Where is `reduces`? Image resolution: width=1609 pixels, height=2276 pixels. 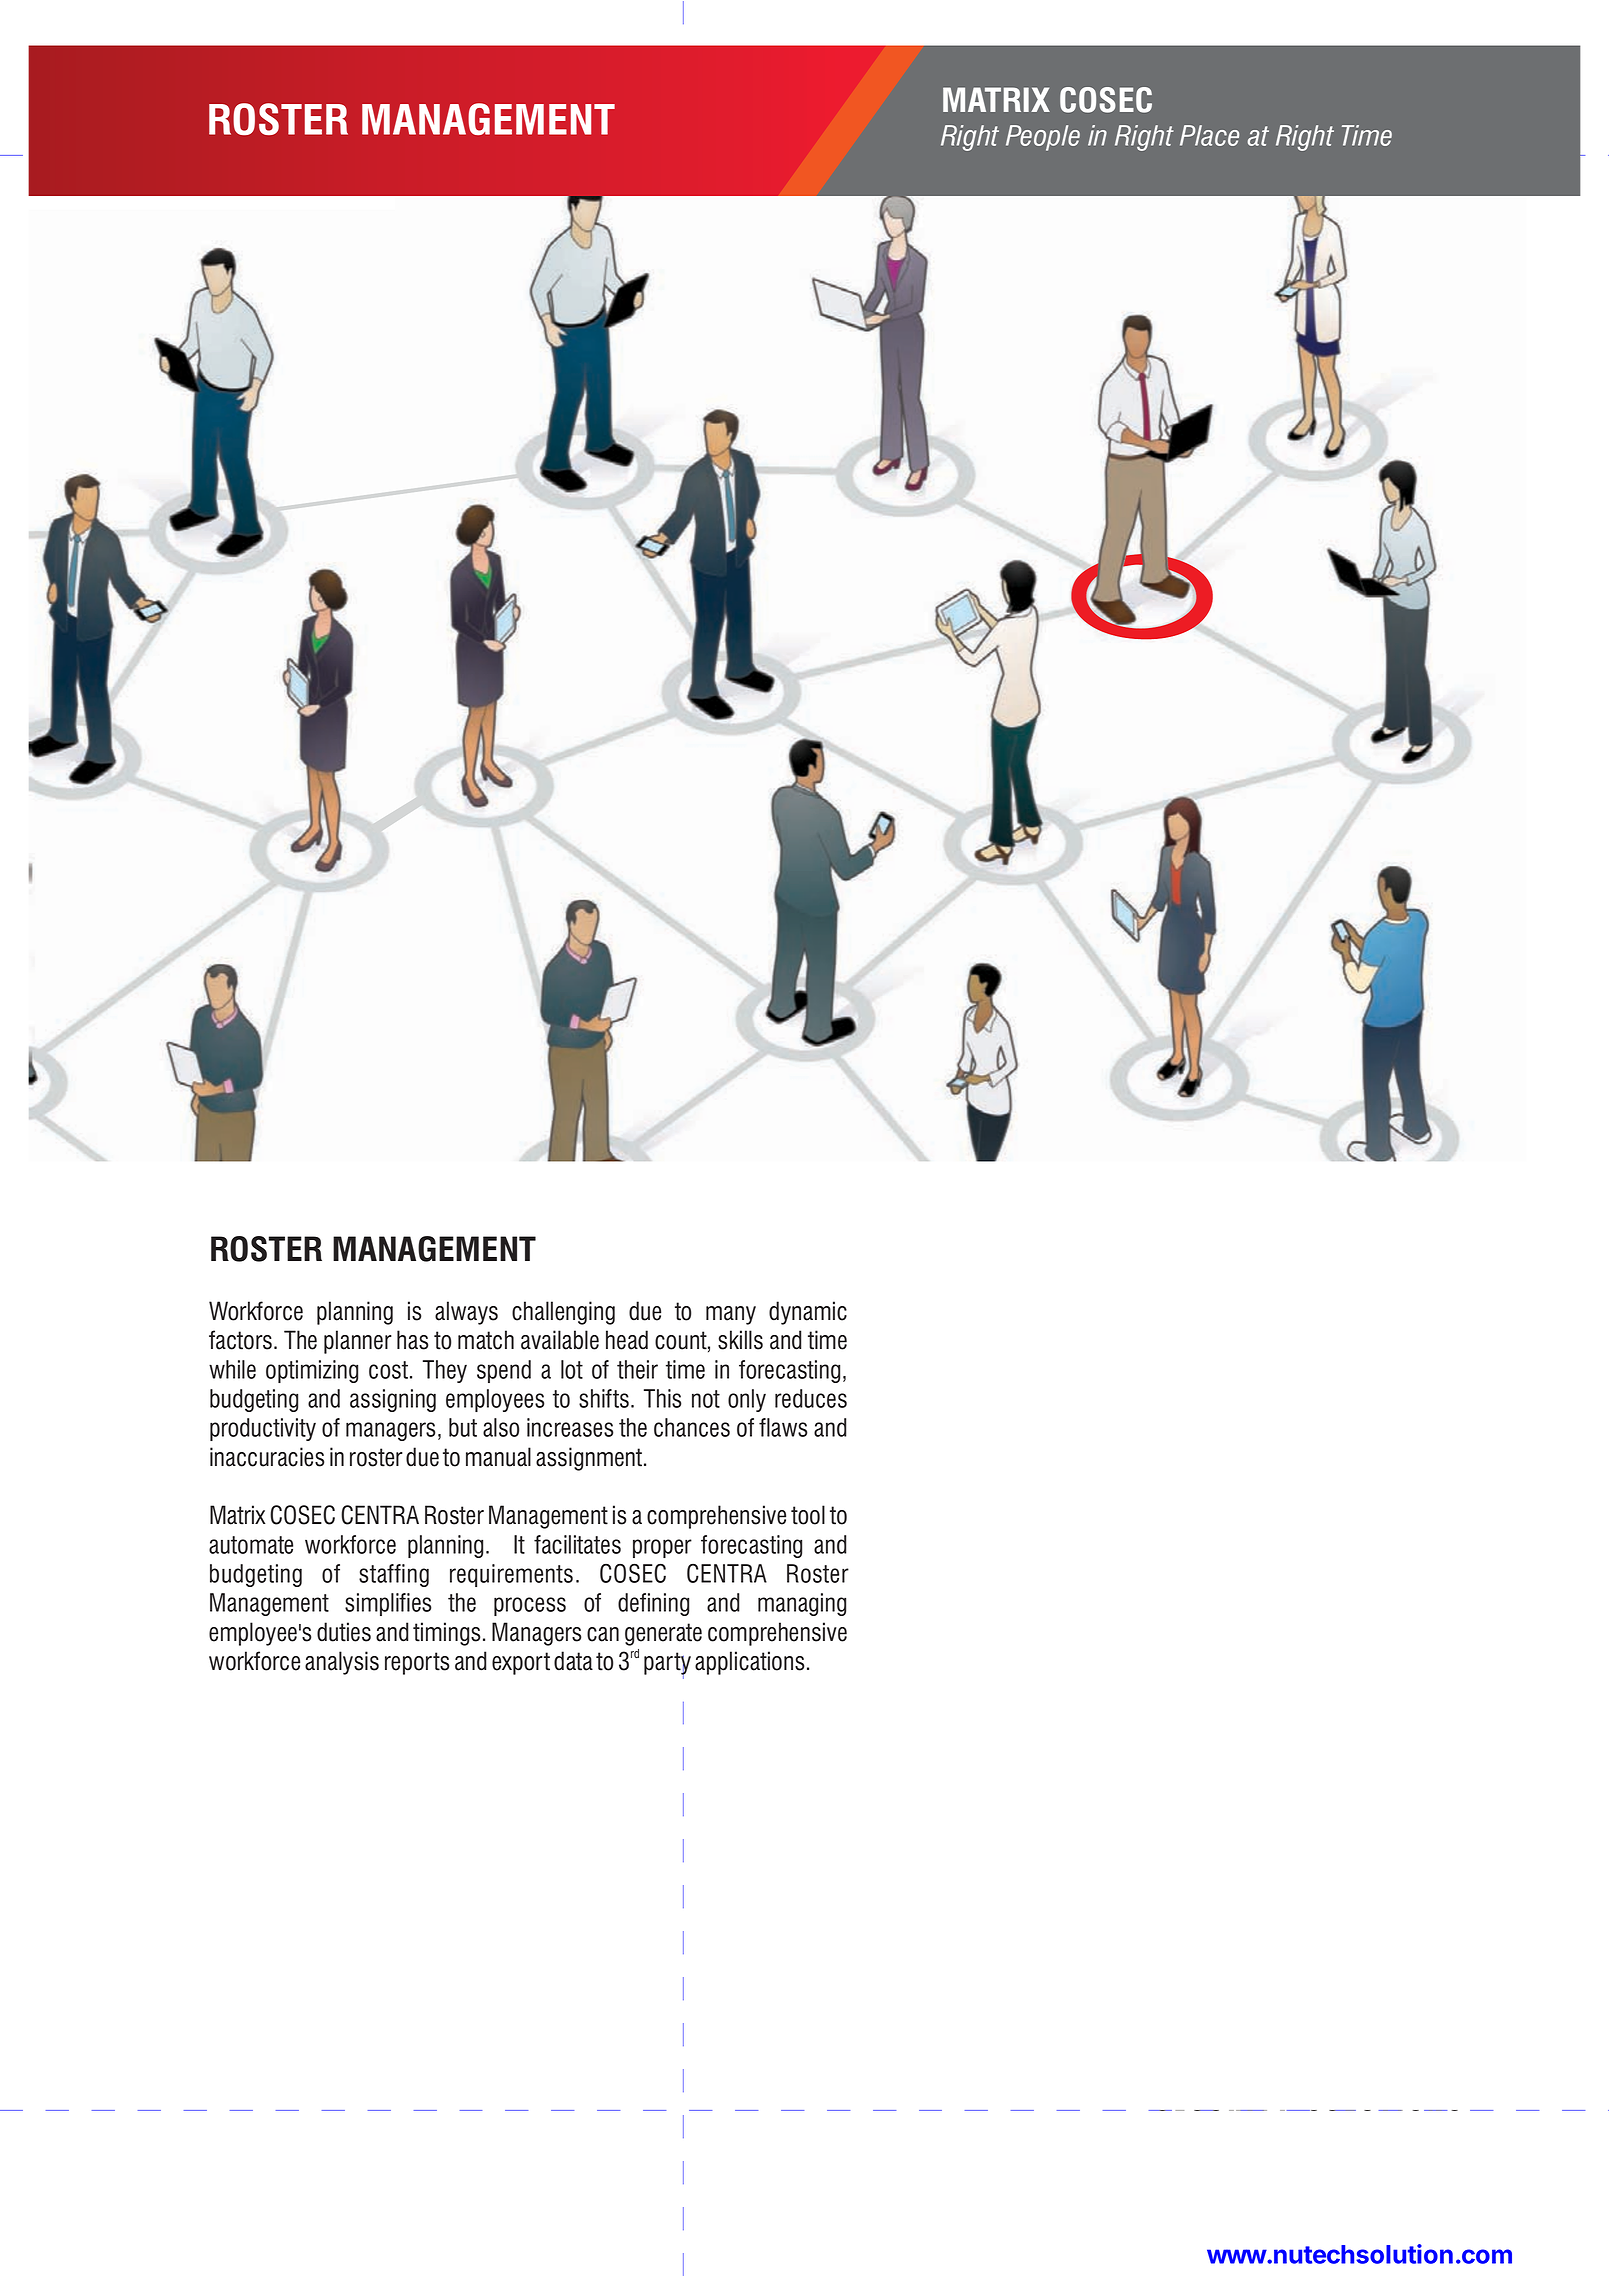 reduces is located at coordinates (811, 1398).
